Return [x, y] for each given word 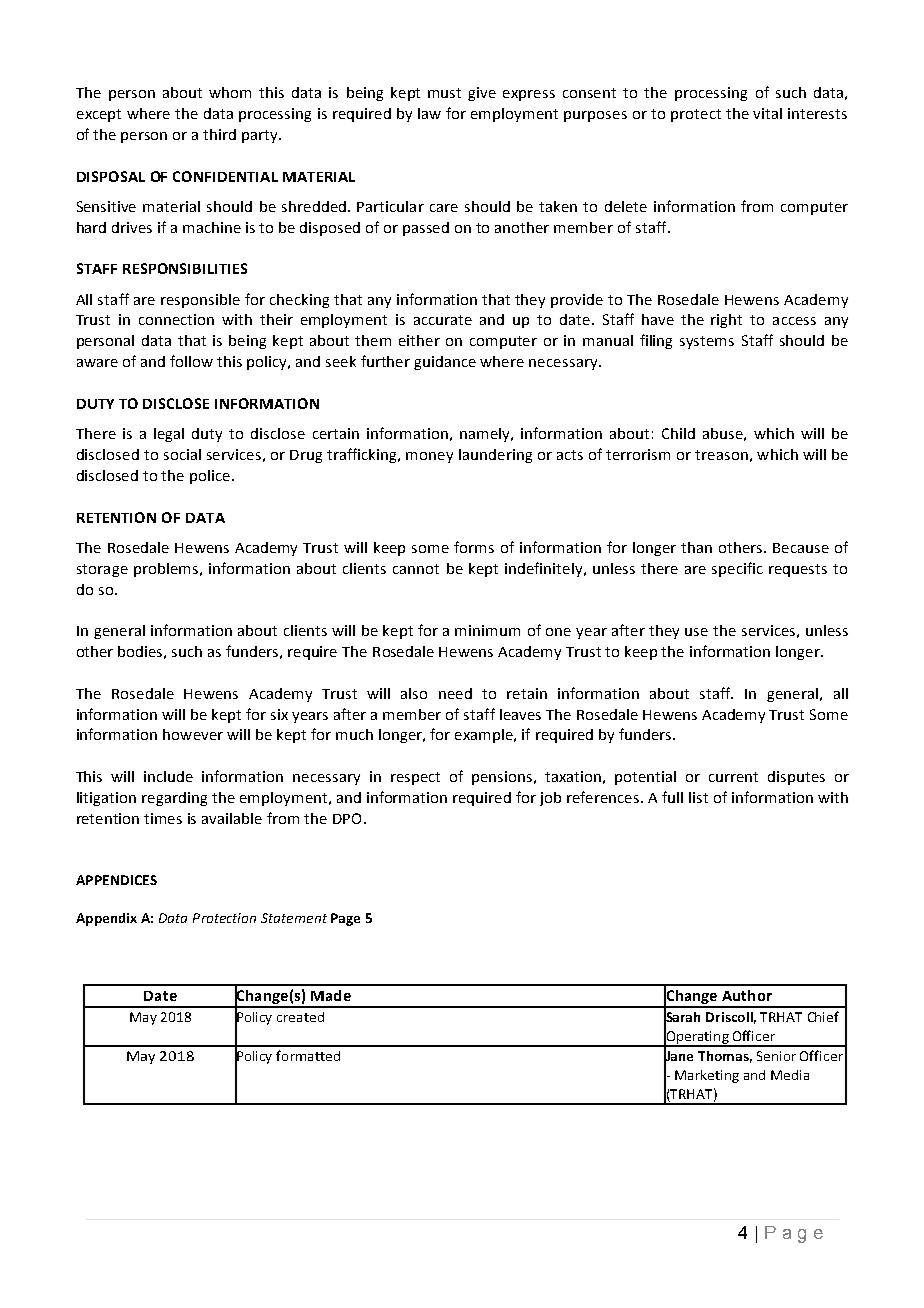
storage [102, 570]
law [429, 113]
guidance [445, 363]
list [698, 797]
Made [331, 995]
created [300, 1017]
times [163, 818]
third [219, 134]
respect [415, 778]
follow [191, 361]
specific [737, 569]
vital [767, 113]
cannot [416, 569]
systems [707, 342]
